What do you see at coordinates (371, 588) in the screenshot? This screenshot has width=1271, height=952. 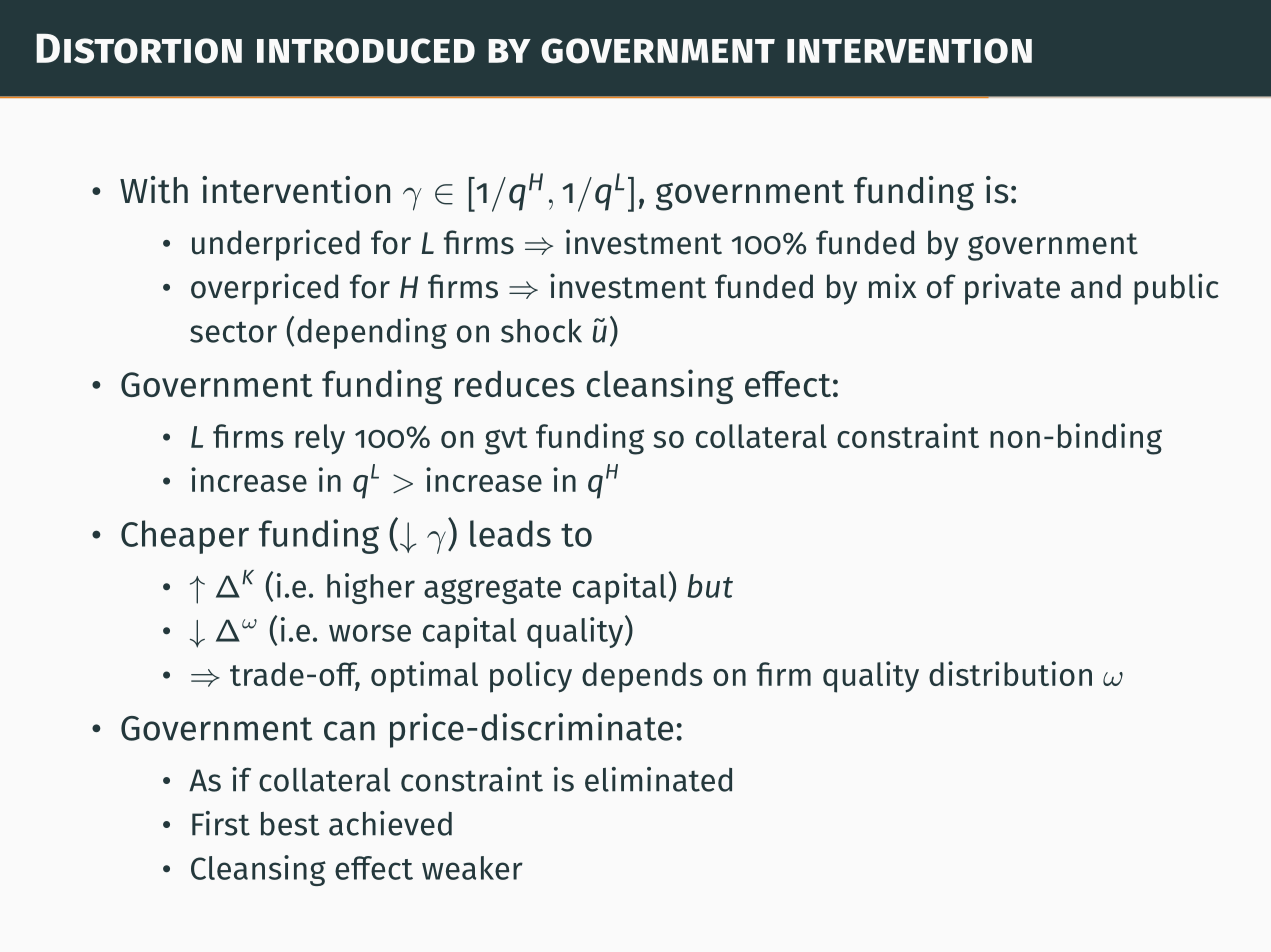 I see `higher` at bounding box center [371, 588].
